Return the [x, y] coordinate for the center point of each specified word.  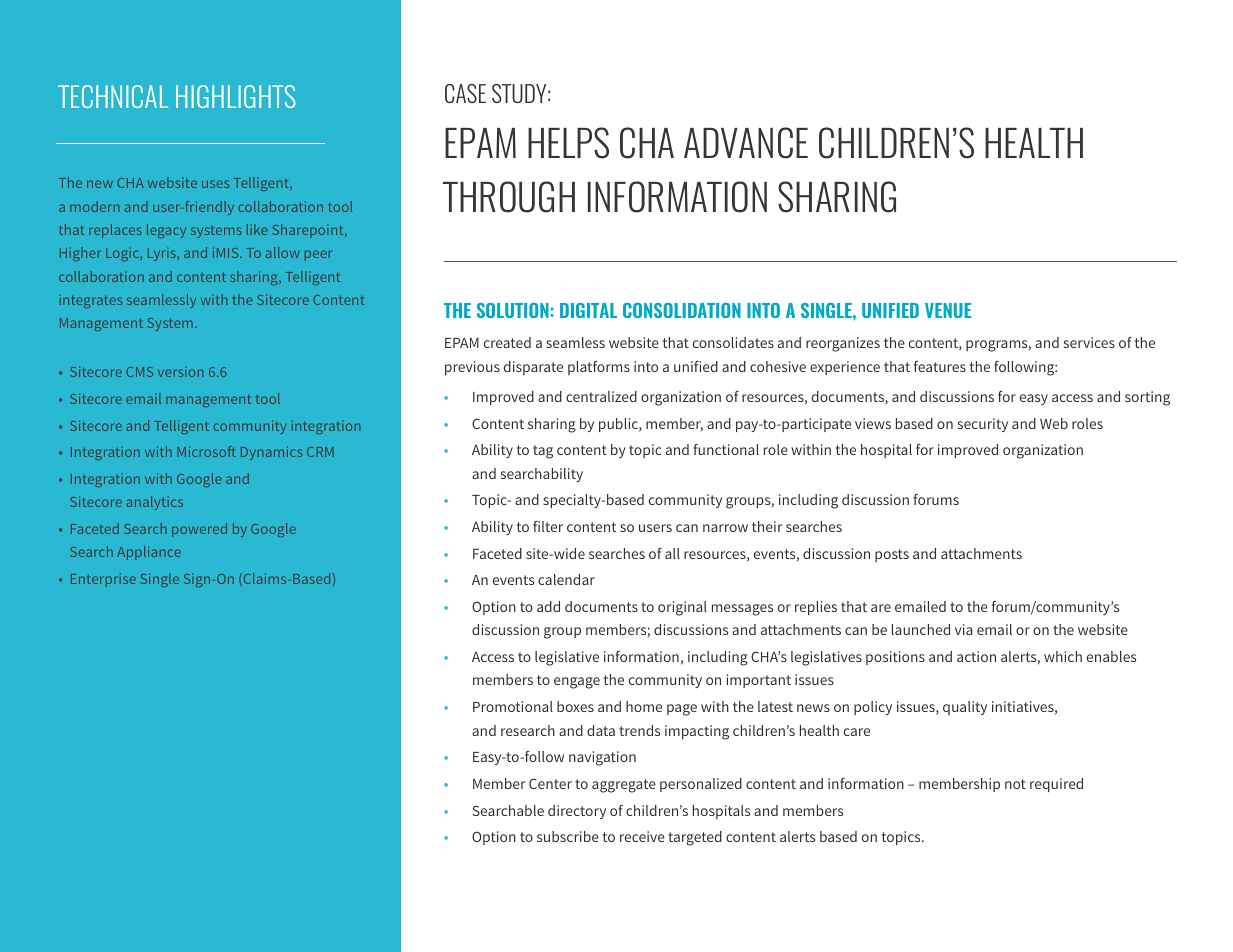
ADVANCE [746, 143]
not [1015, 784]
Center [550, 783]
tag [543, 452]
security [983, 425]
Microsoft [206, 451]
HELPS [568, 143]
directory [577, 812]
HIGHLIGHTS [236, 96]
